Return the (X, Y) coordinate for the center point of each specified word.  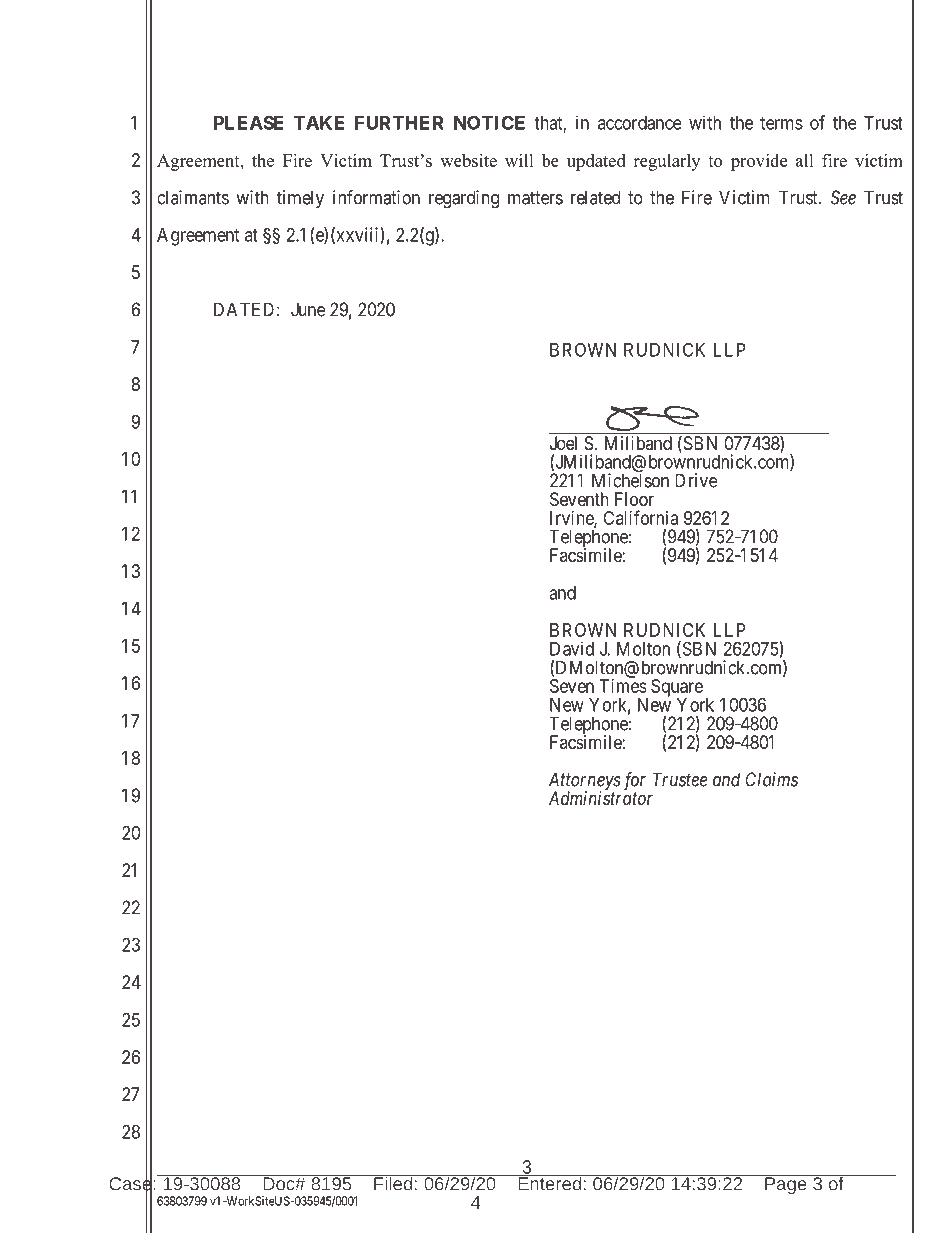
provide (759, 162)
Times (623, 686)
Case (131, 1184)
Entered (550, 1183)
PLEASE (249, 122)
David (572, 648)
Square (677, 689)
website (468, 160)
